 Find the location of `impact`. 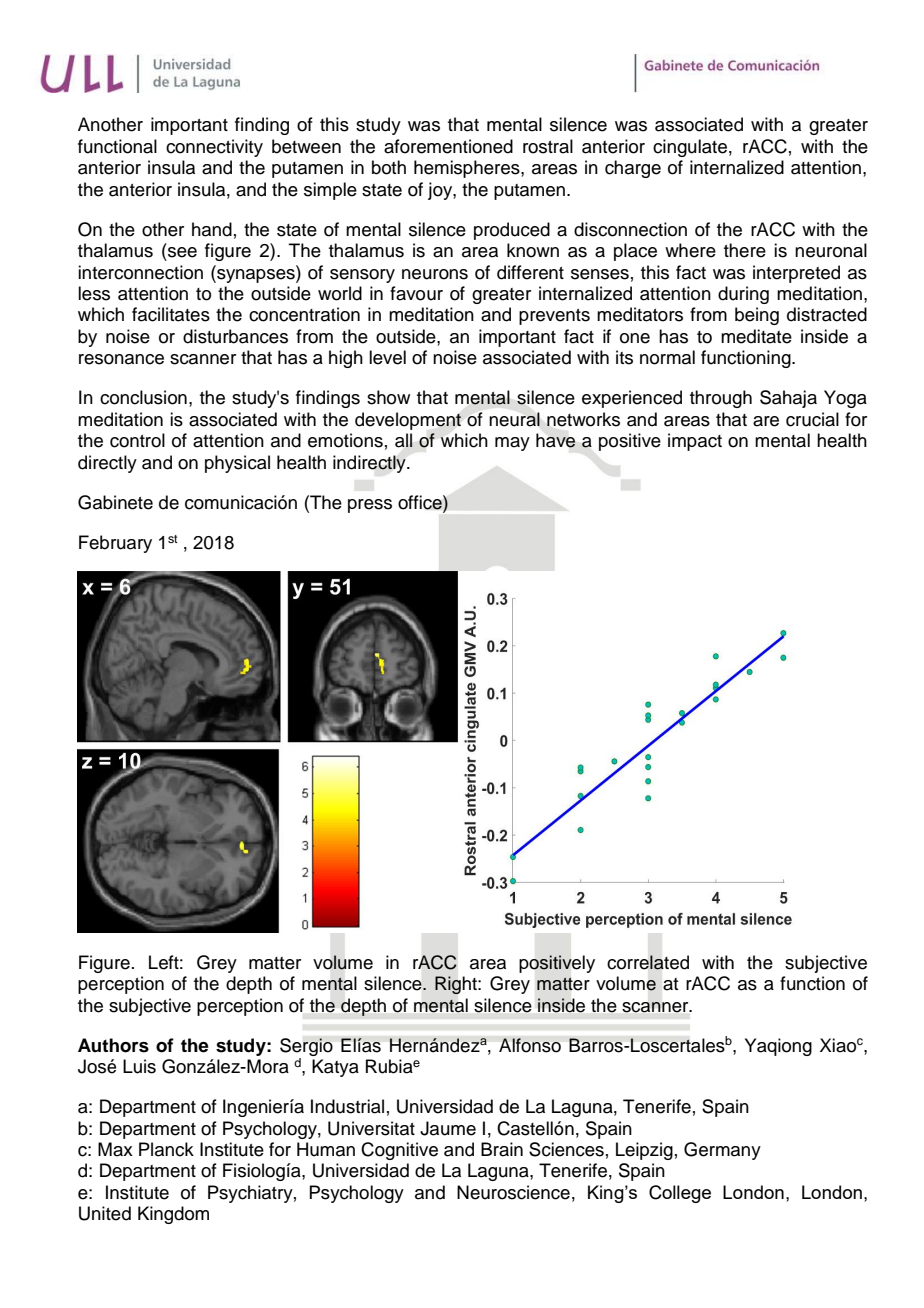

impact is located at coordinates (695, 442).
